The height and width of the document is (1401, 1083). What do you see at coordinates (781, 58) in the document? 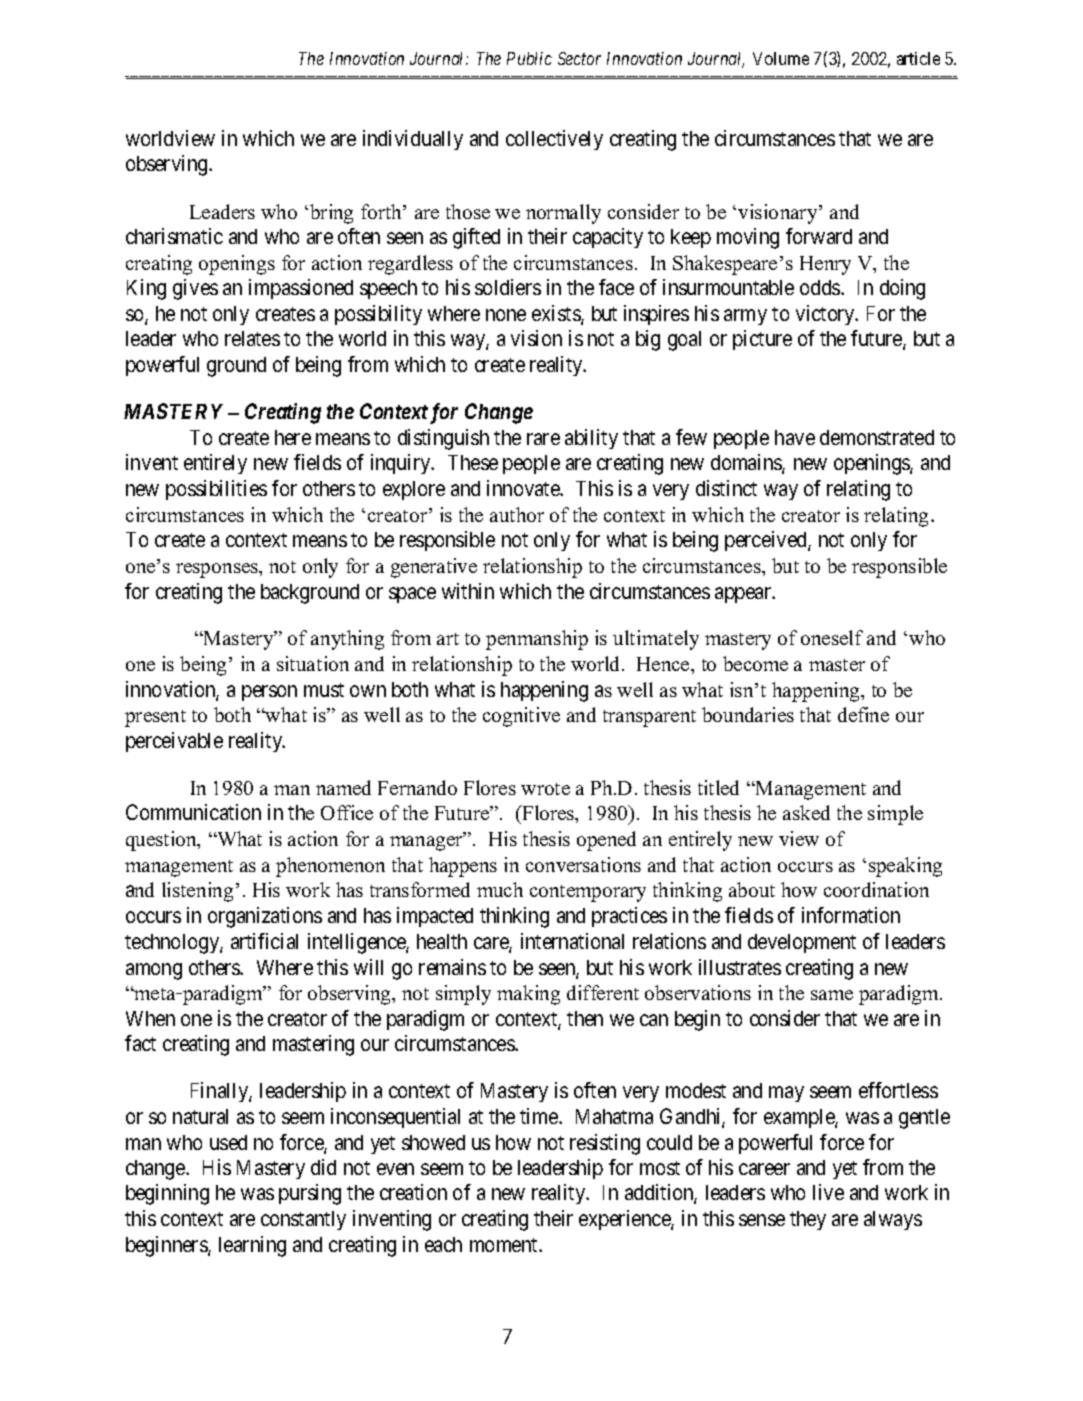
I see `Volume` at bounding box center [781, 58].
